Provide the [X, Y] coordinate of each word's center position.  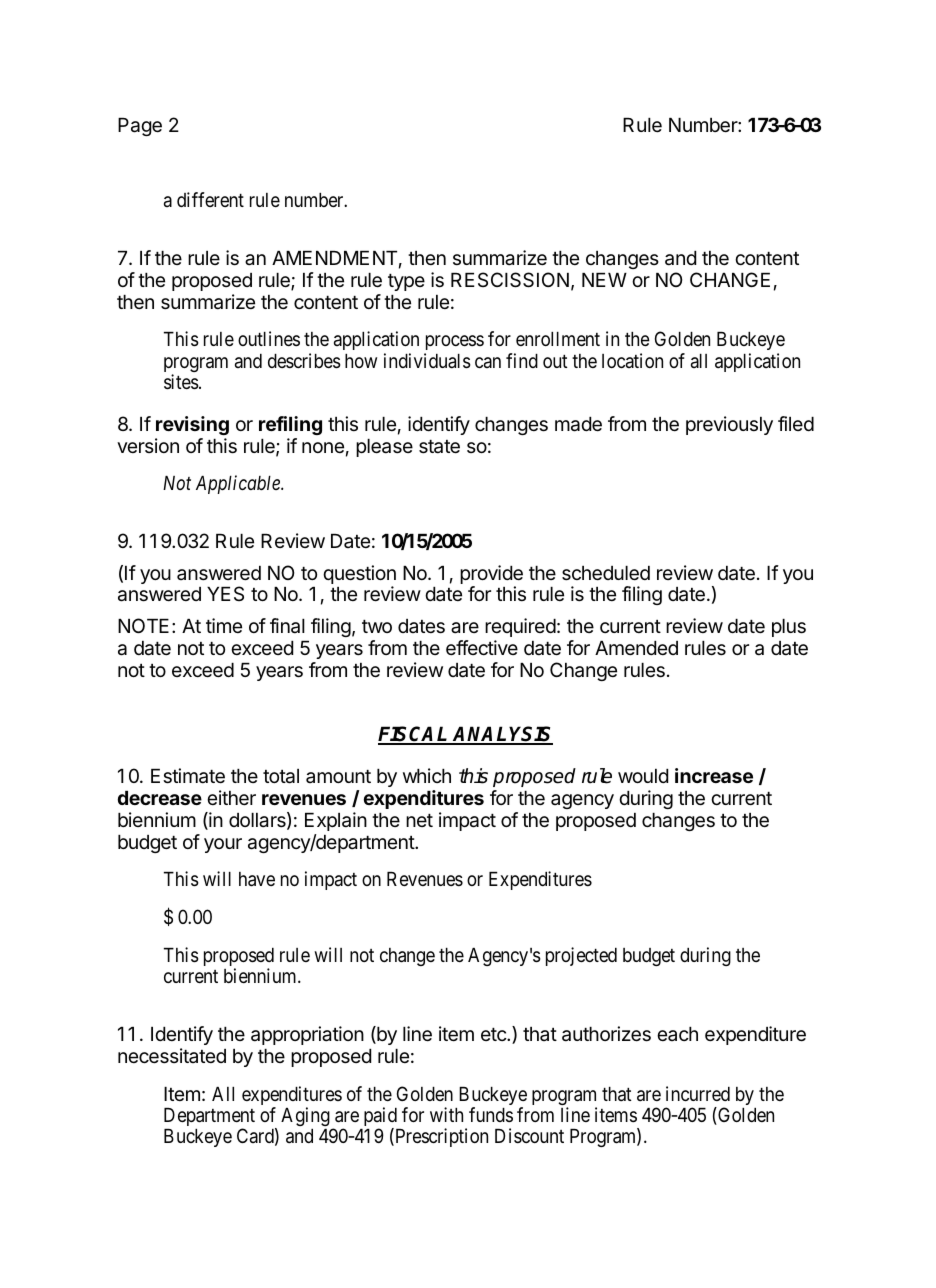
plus [789, 628]
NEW [604, 280]
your [223, 845]
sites [181, 382]
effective [482, 648]
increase [714, 775]
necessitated [172, 1056]
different [210, 199]
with [446, 1114]
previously [729, 425]
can [488, 362]
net [419, 820]
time [224, 625]
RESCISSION [510, 280]
